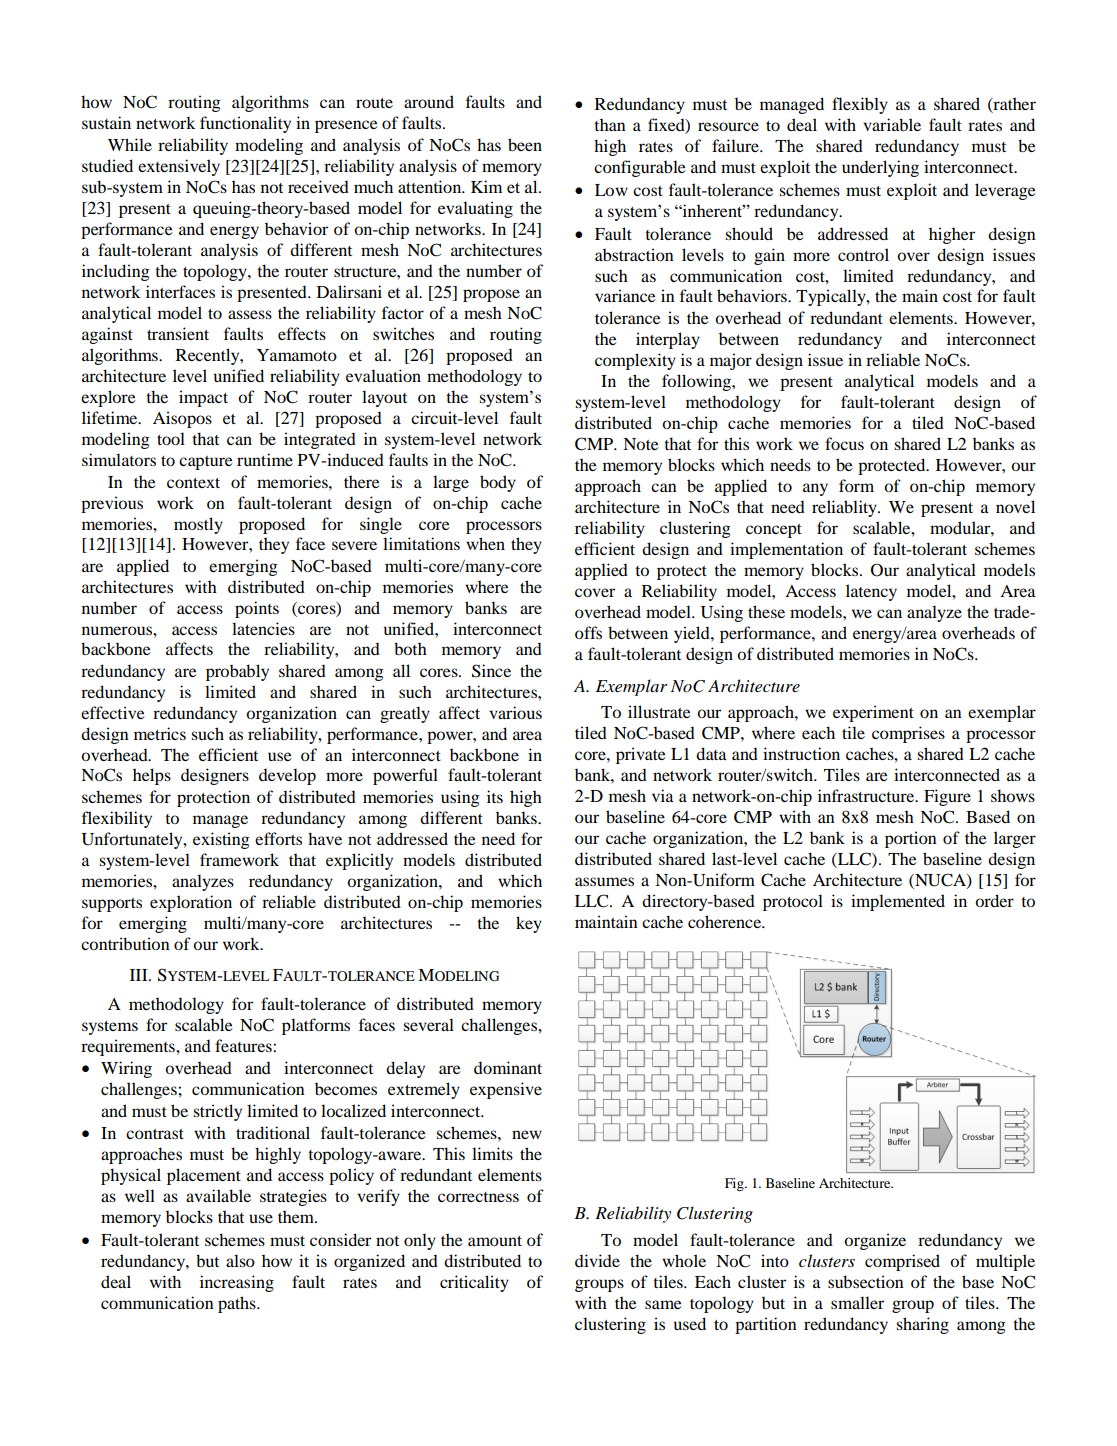 This image has height=1446, width=1117. Describe the element at coordinates (597, 1260) in the image. I see `divide` at that location.
